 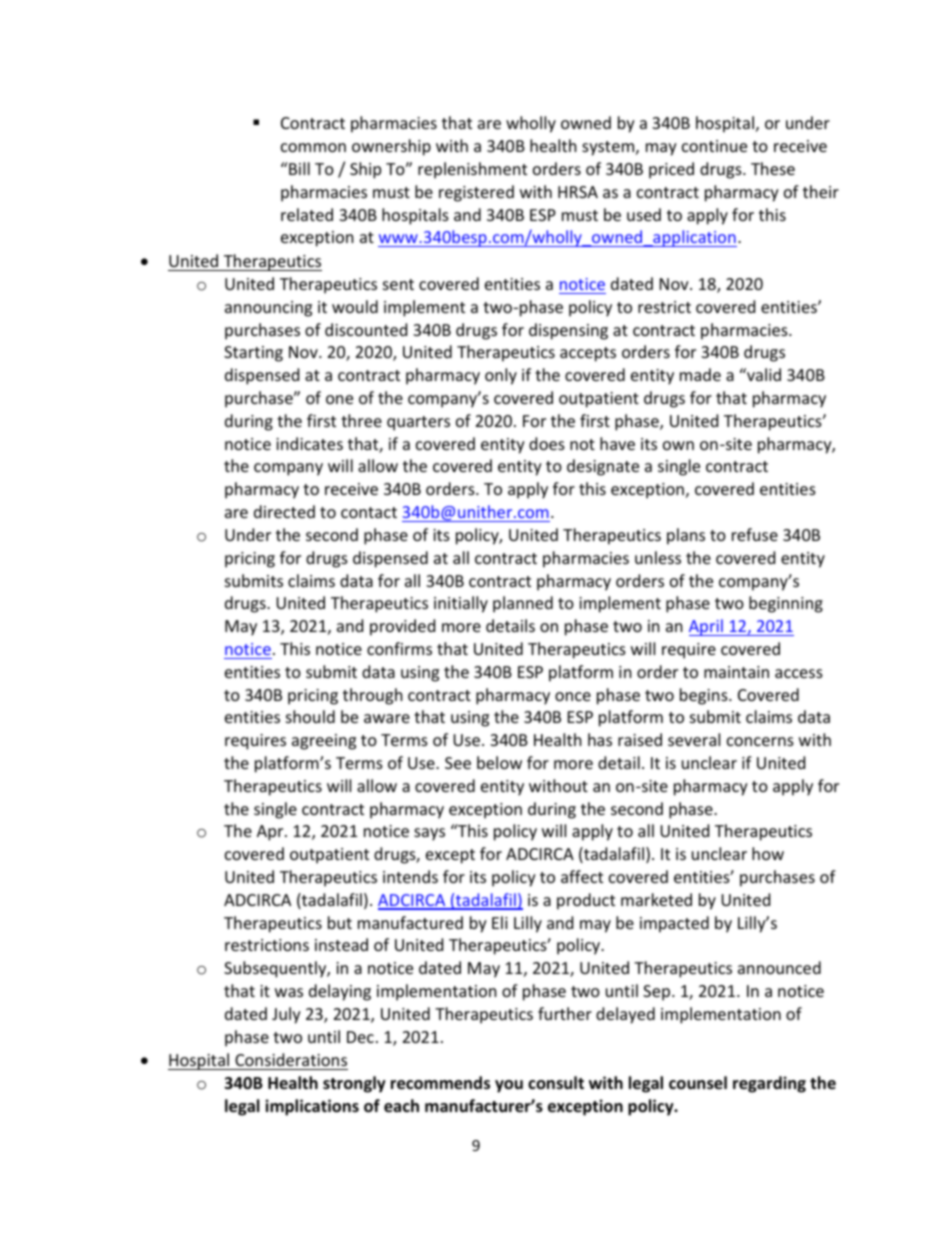 What do you see at coordinates (354, 1084) in the screenshot?
I see `strongly` at bounding box center [354, 1084].
